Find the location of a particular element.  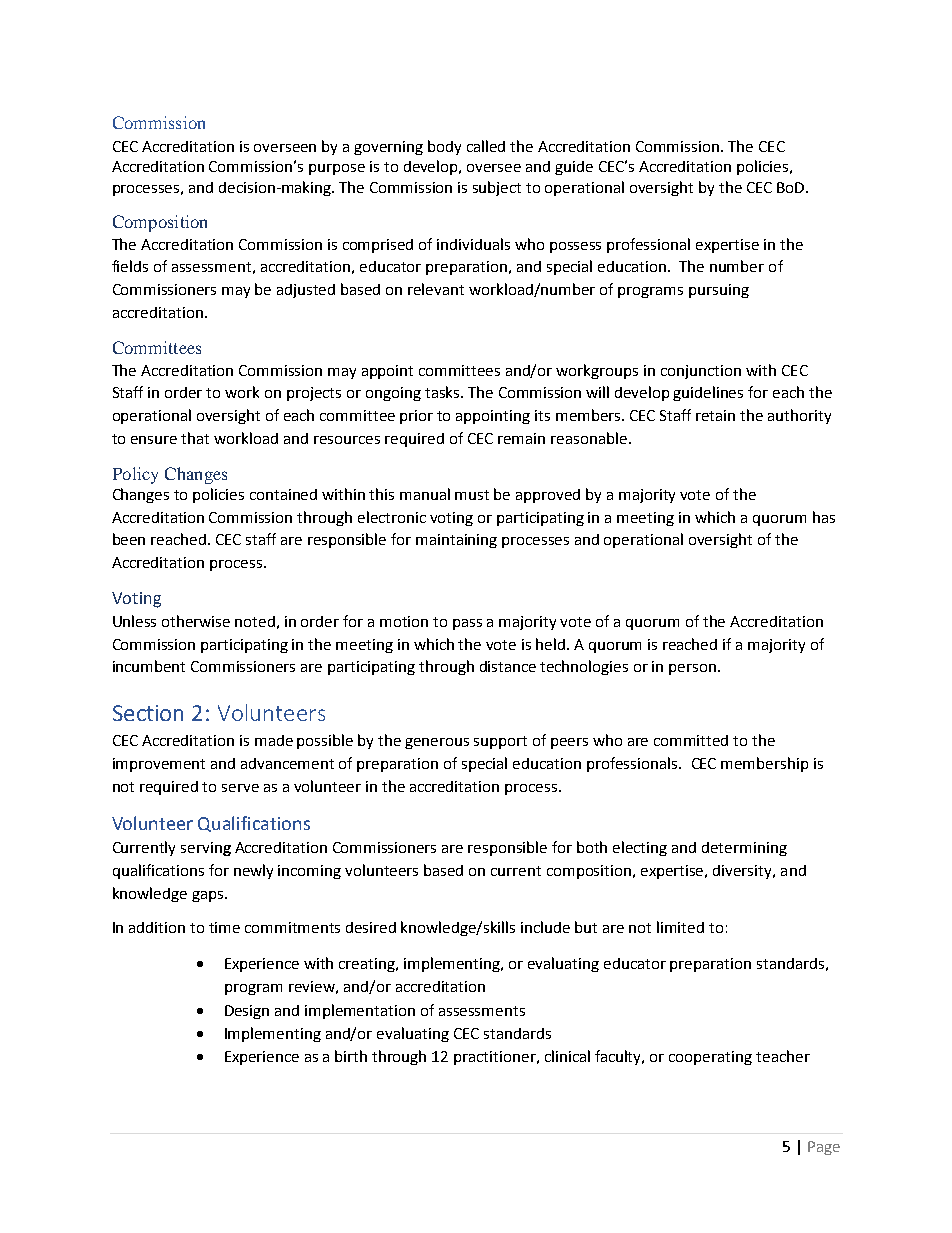

must is located at coordinates (472, 495).
